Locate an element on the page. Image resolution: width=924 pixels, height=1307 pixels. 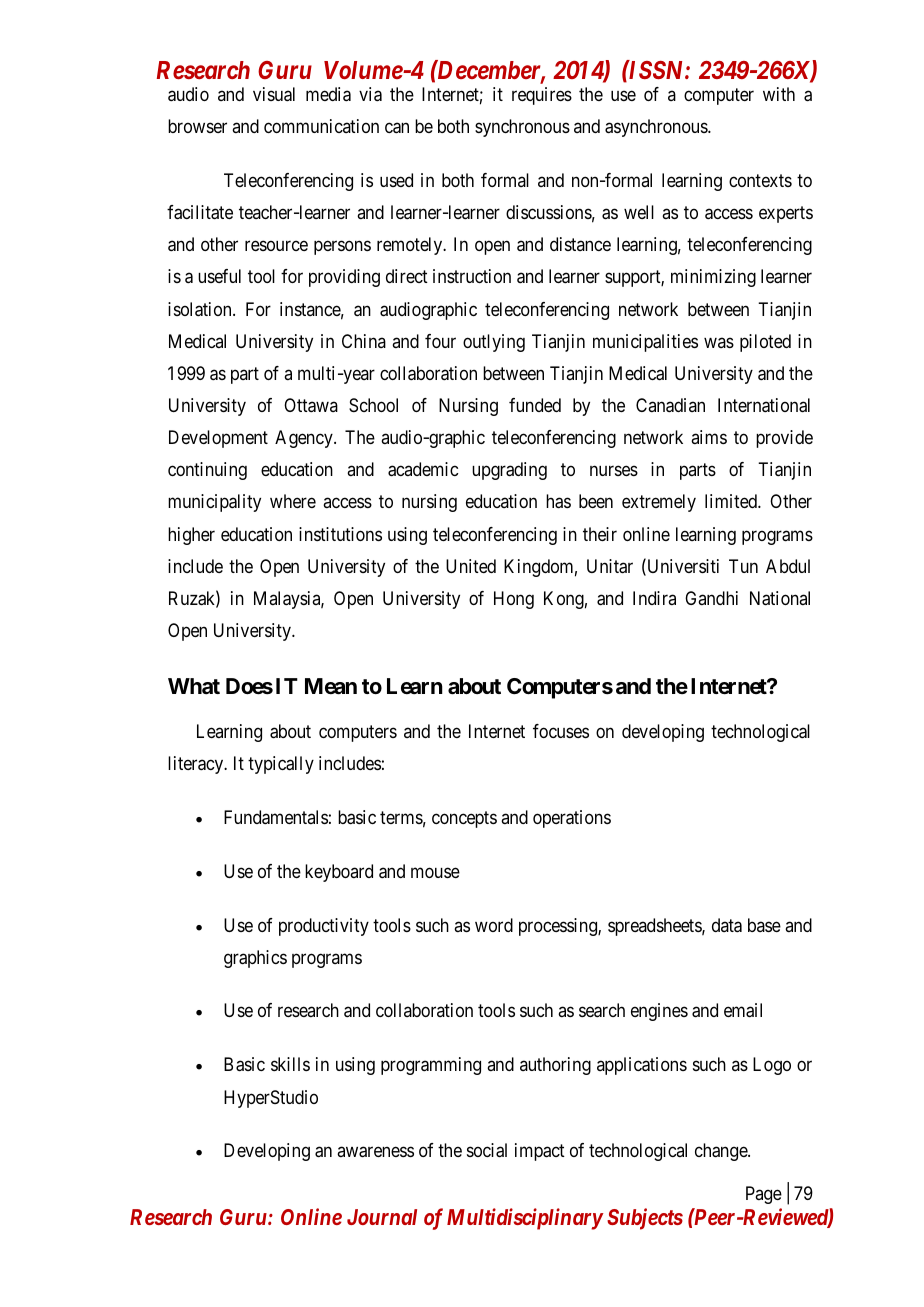
awareness is located at coordinates (375, 1152).
